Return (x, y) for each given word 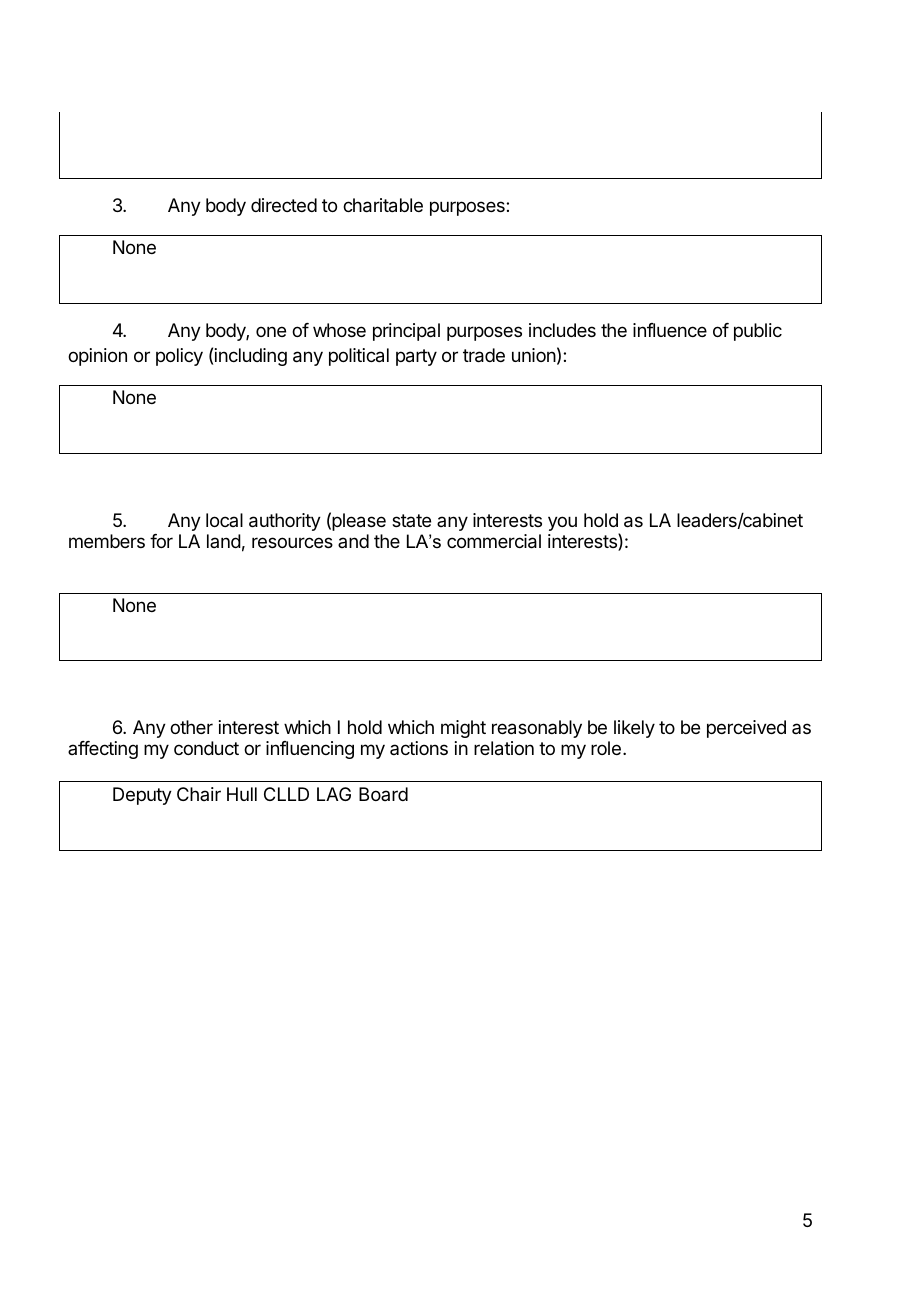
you (562, 523)
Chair (199, 794)
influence (670, 330)
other (191, 727)
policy (179, 357)
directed (284, 205)
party (416, 357)
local (224, 520)
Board (383, 794)
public (758, 332)
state (411, 520)
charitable (383, 205)
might (463, 729)
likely (634, 729)
